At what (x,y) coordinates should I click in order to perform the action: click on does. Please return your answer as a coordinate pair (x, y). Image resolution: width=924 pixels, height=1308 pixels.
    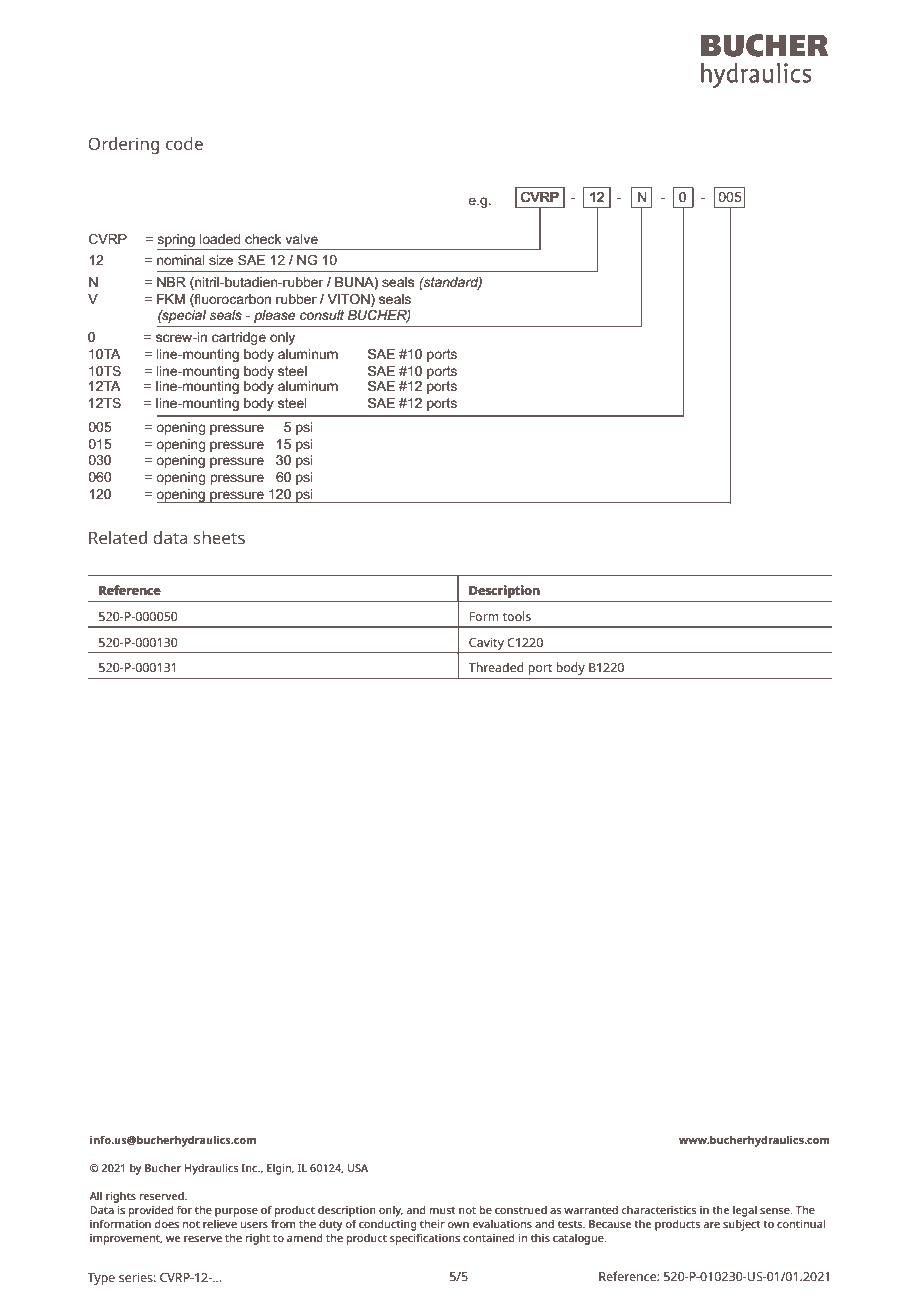
    Looking at the image, I should click on (167, 1223).
